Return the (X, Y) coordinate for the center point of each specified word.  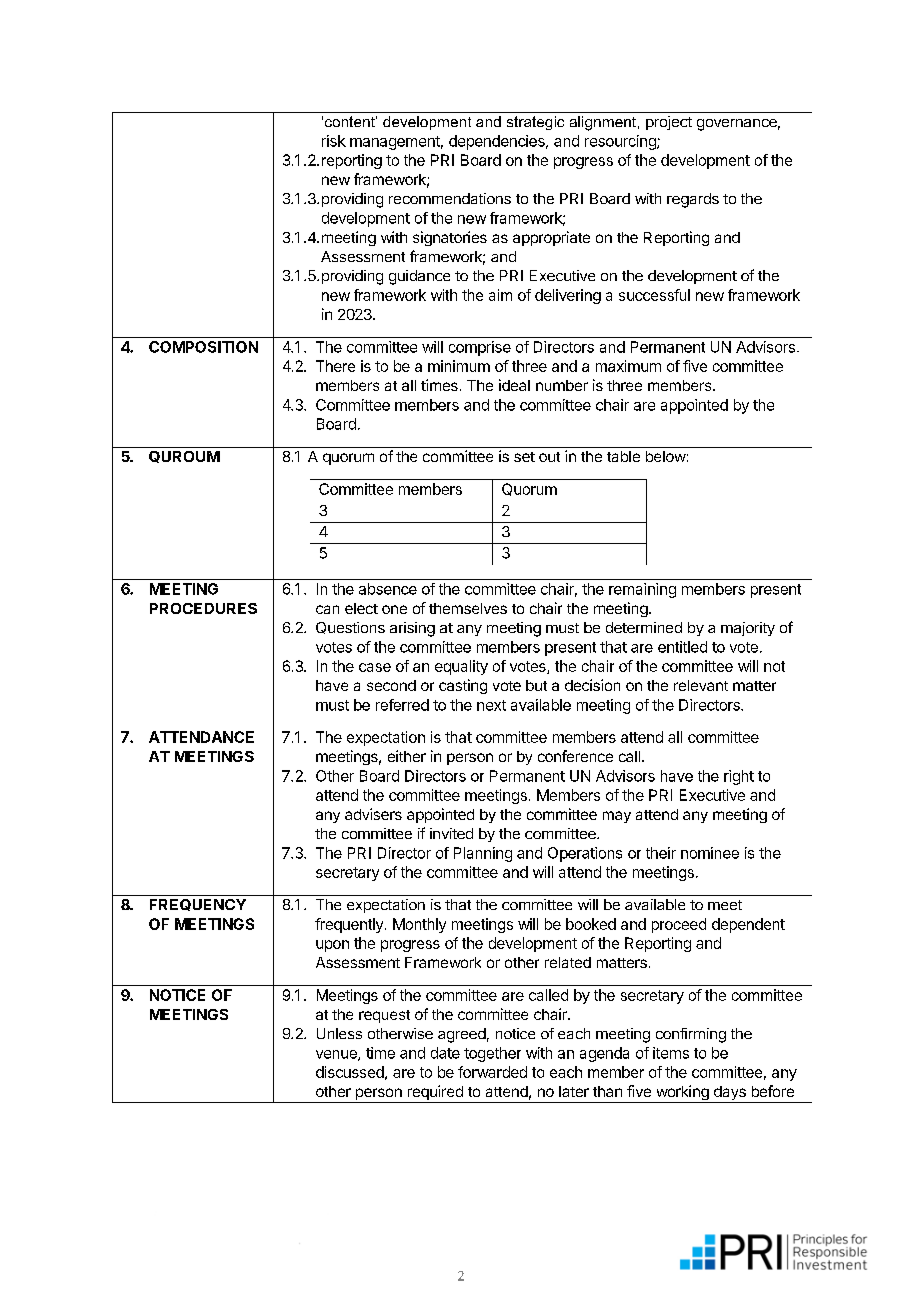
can (327, 609)
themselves (468, 608)
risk (334, 141)
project (669, 123)
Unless (339, 1033)
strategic (535, 123)
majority (748, 629)
